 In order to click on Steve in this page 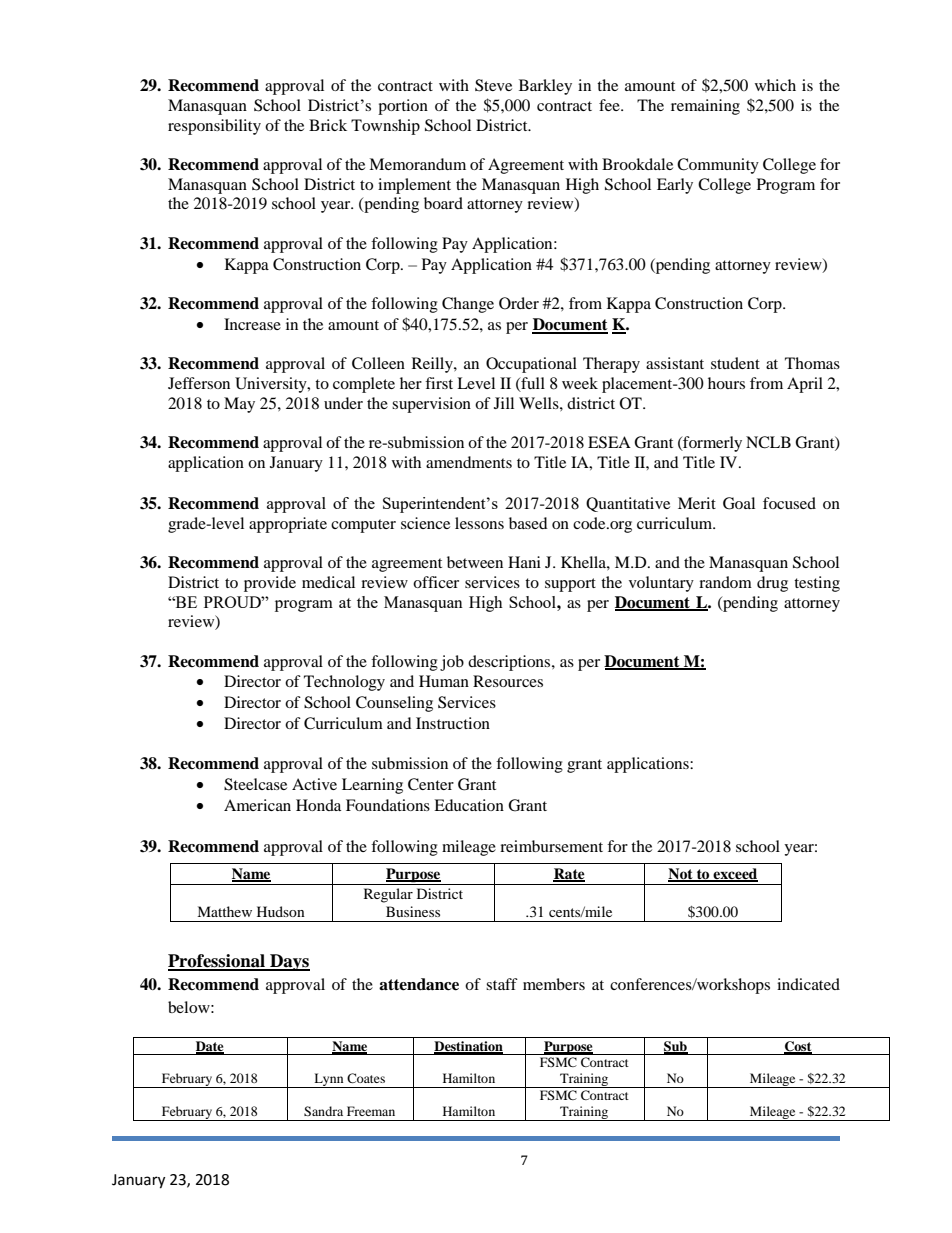, I will do `click(493, 85)`.
